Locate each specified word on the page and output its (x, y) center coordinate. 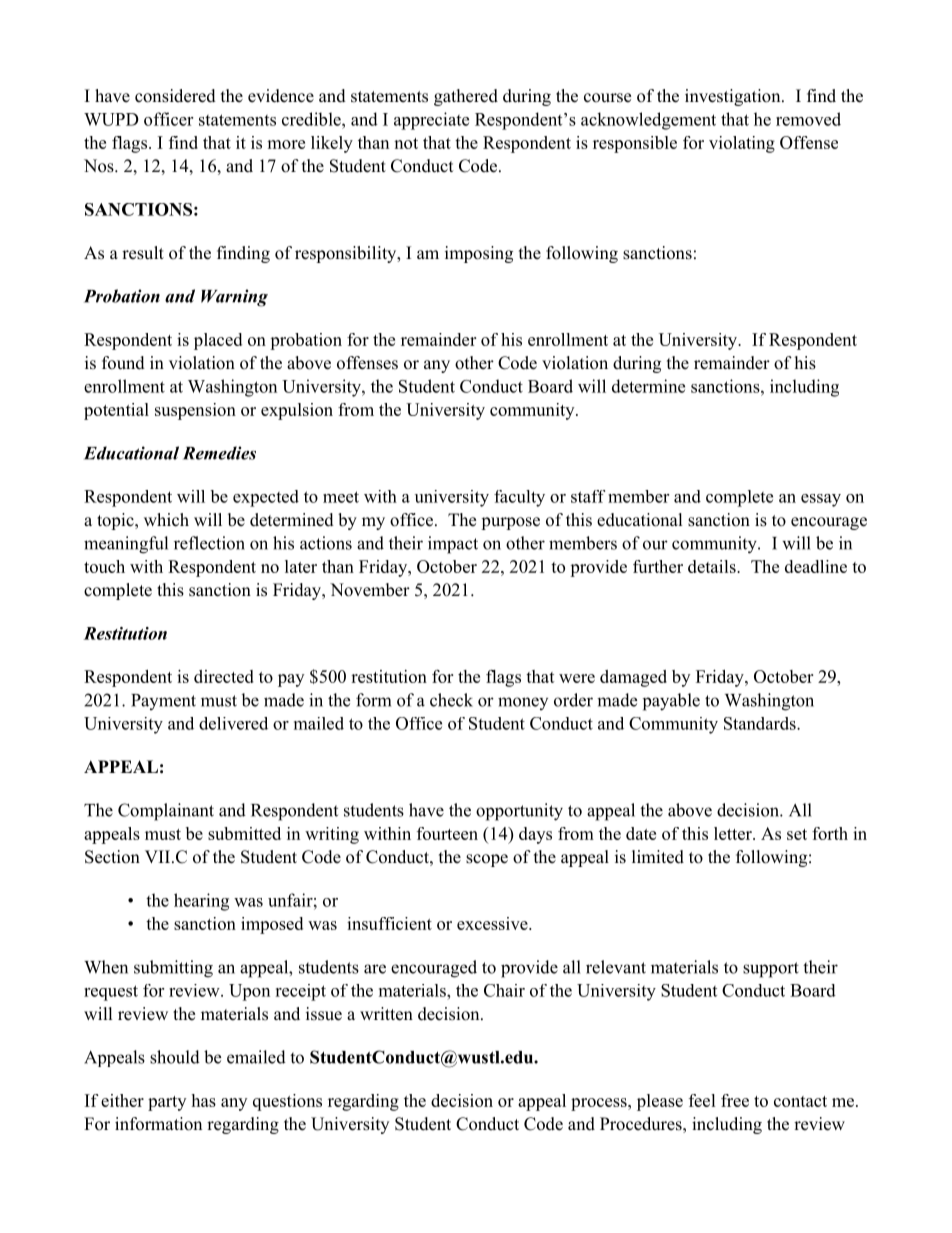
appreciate (431, 121)
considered (175, 96)
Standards (761, 723)
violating (742, 144)
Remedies (219, 453)
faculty (519, 498)
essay (821, 500)
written (386, 1014)
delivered (233, 723)
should (175, 1057)
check (451, 700)
